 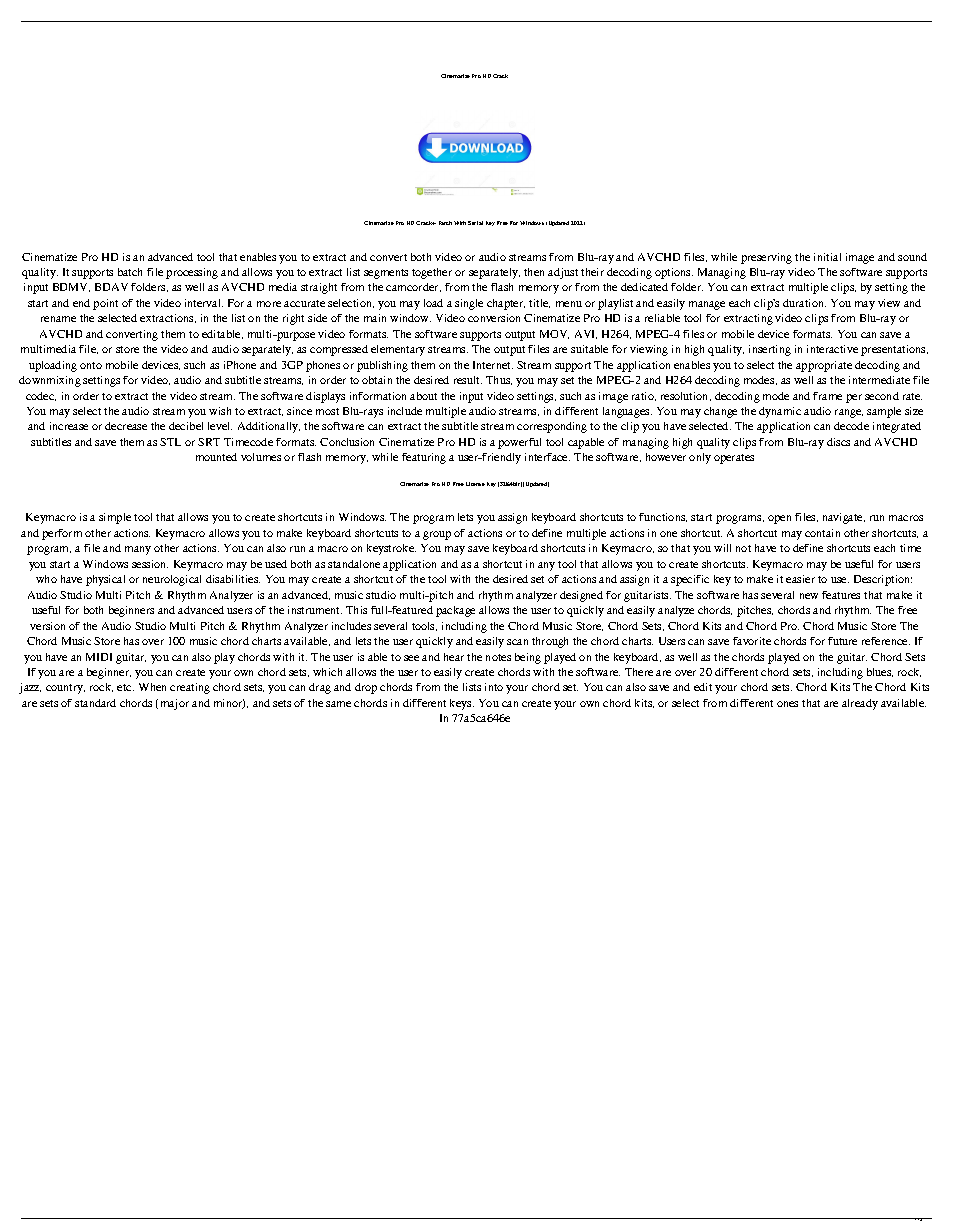 What do you see at coordinates (827, 257) in the screenshot?
I see `initial` at bounding box center [827, 257].
